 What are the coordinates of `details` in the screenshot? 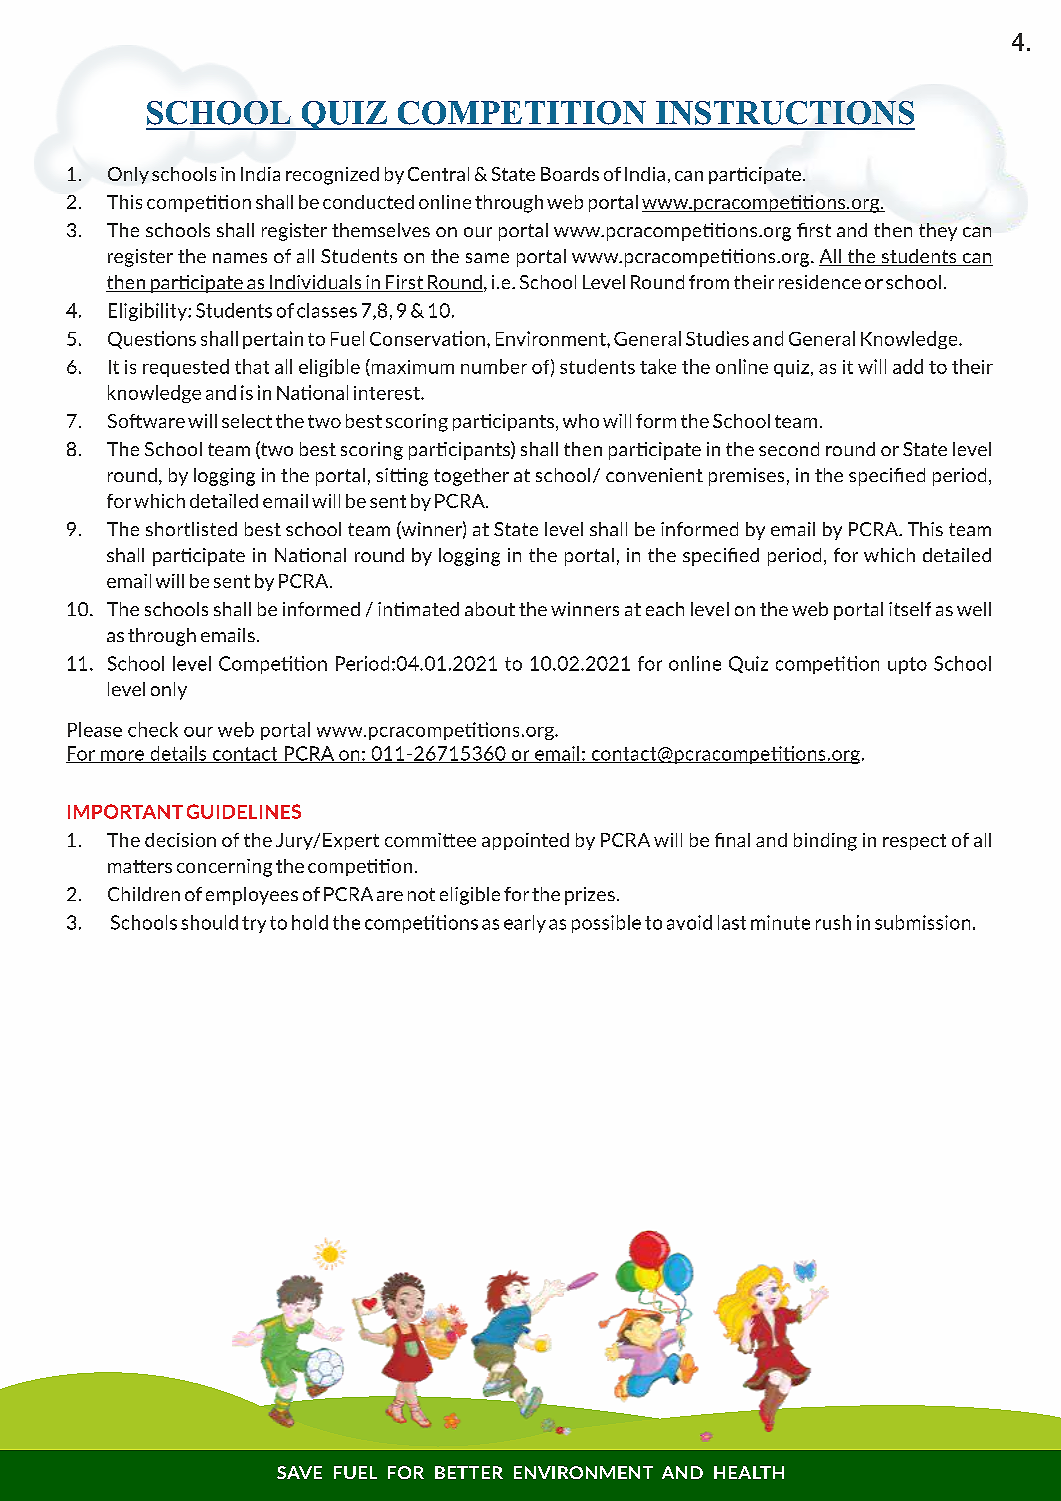 It's located at (178, 754).
